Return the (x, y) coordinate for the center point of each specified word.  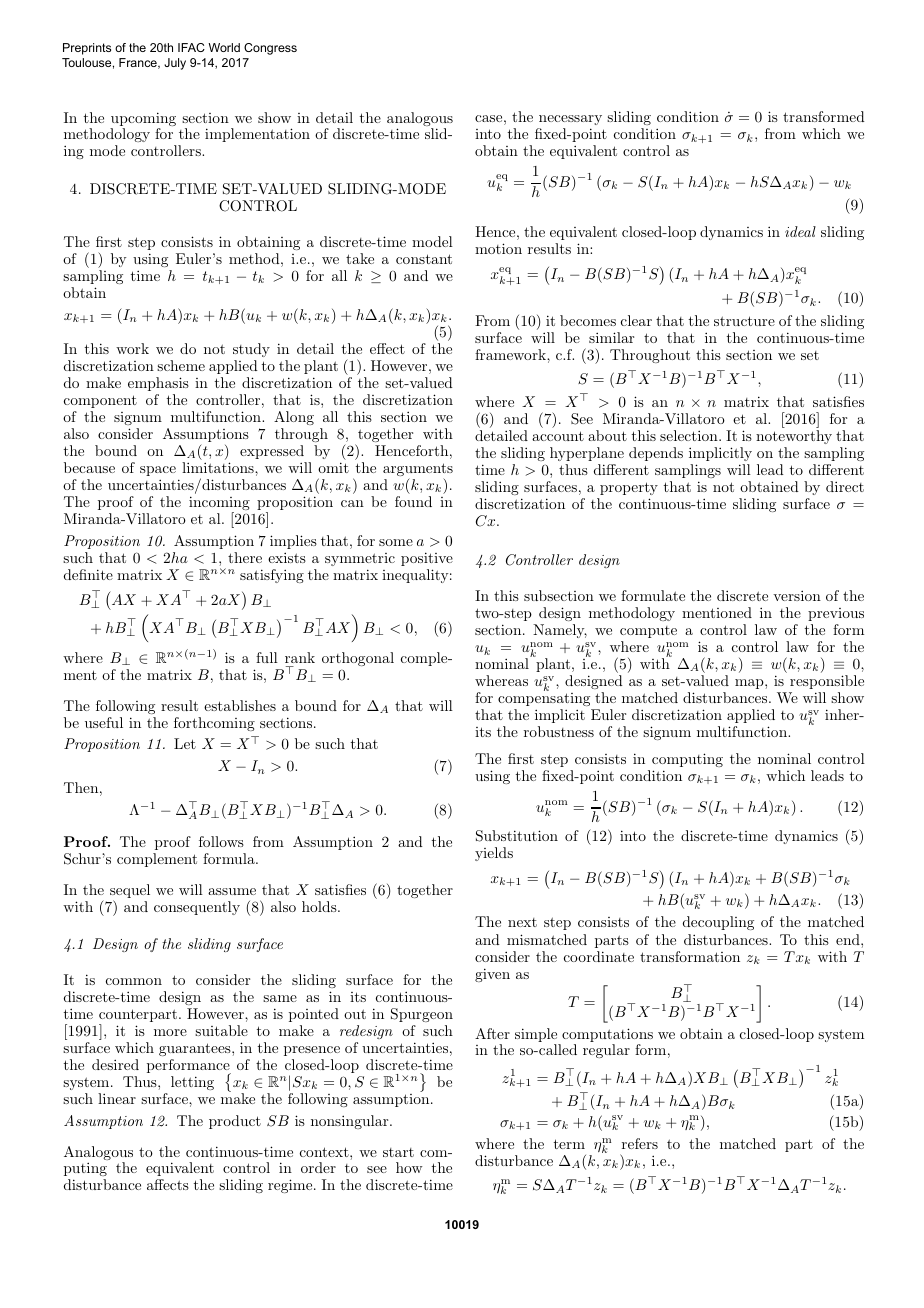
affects (168, 1184)
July (175, 64)
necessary (569, 122)
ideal (800, 231)
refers (640, 1143)
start (398, 1152)
